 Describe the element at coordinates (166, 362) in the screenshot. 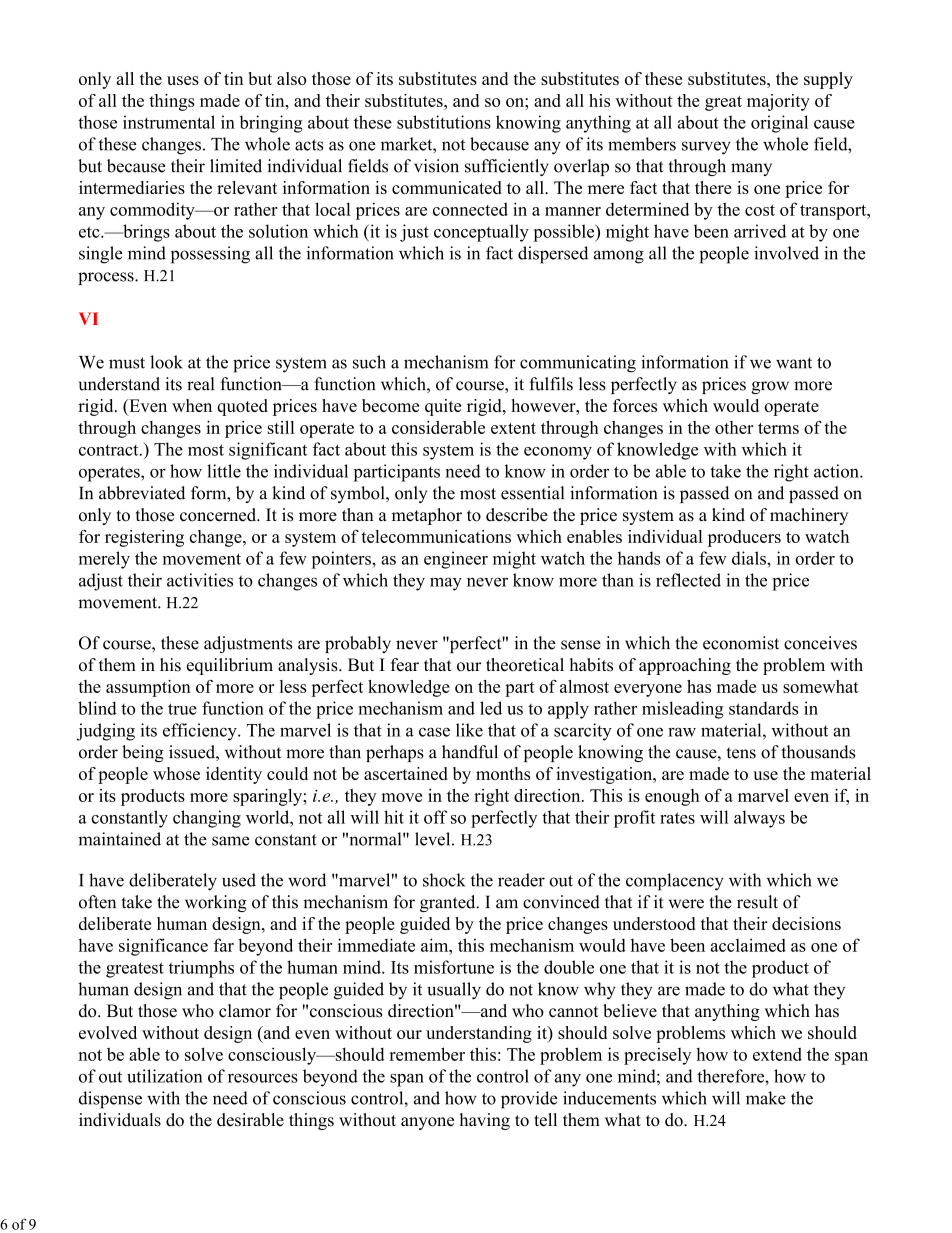

I see `look` at that location.
